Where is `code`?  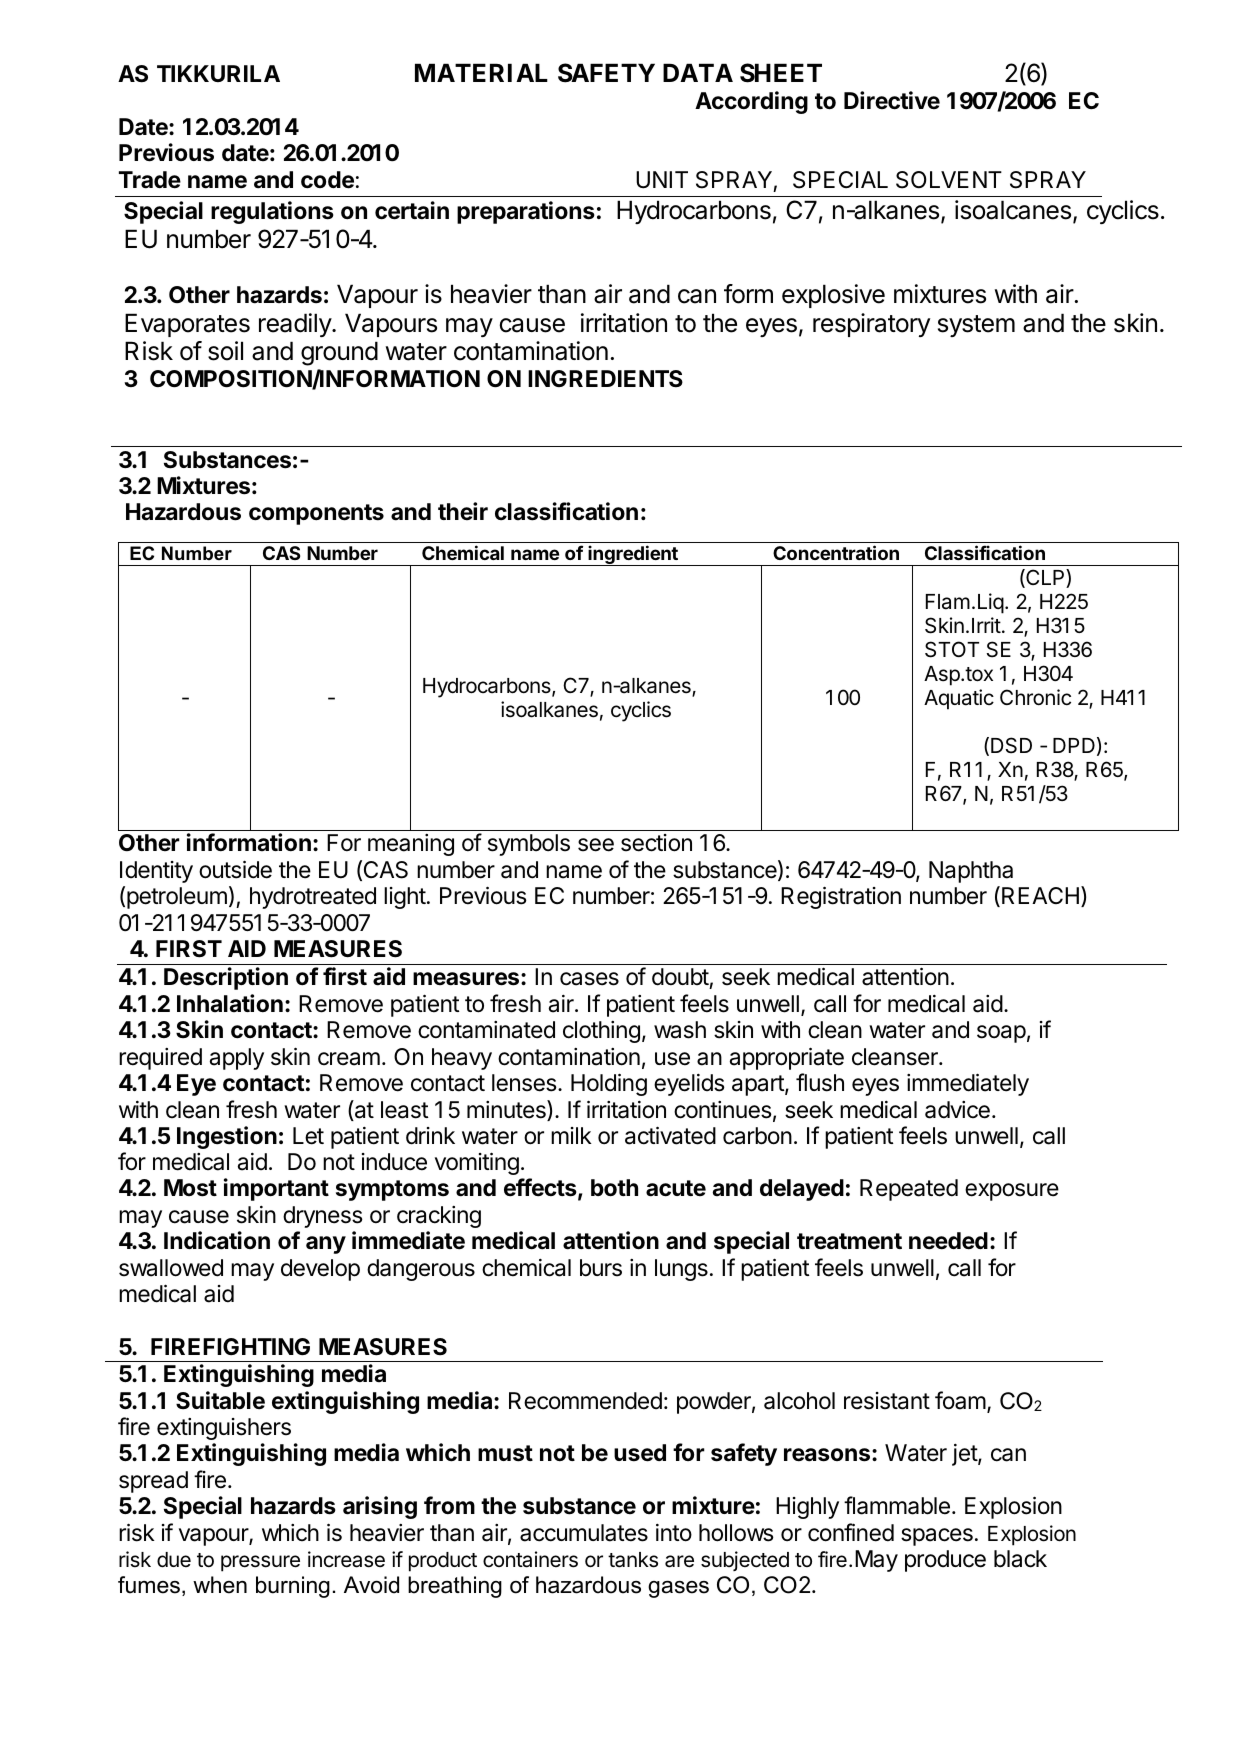
code is located at coordinates (327, 180).
